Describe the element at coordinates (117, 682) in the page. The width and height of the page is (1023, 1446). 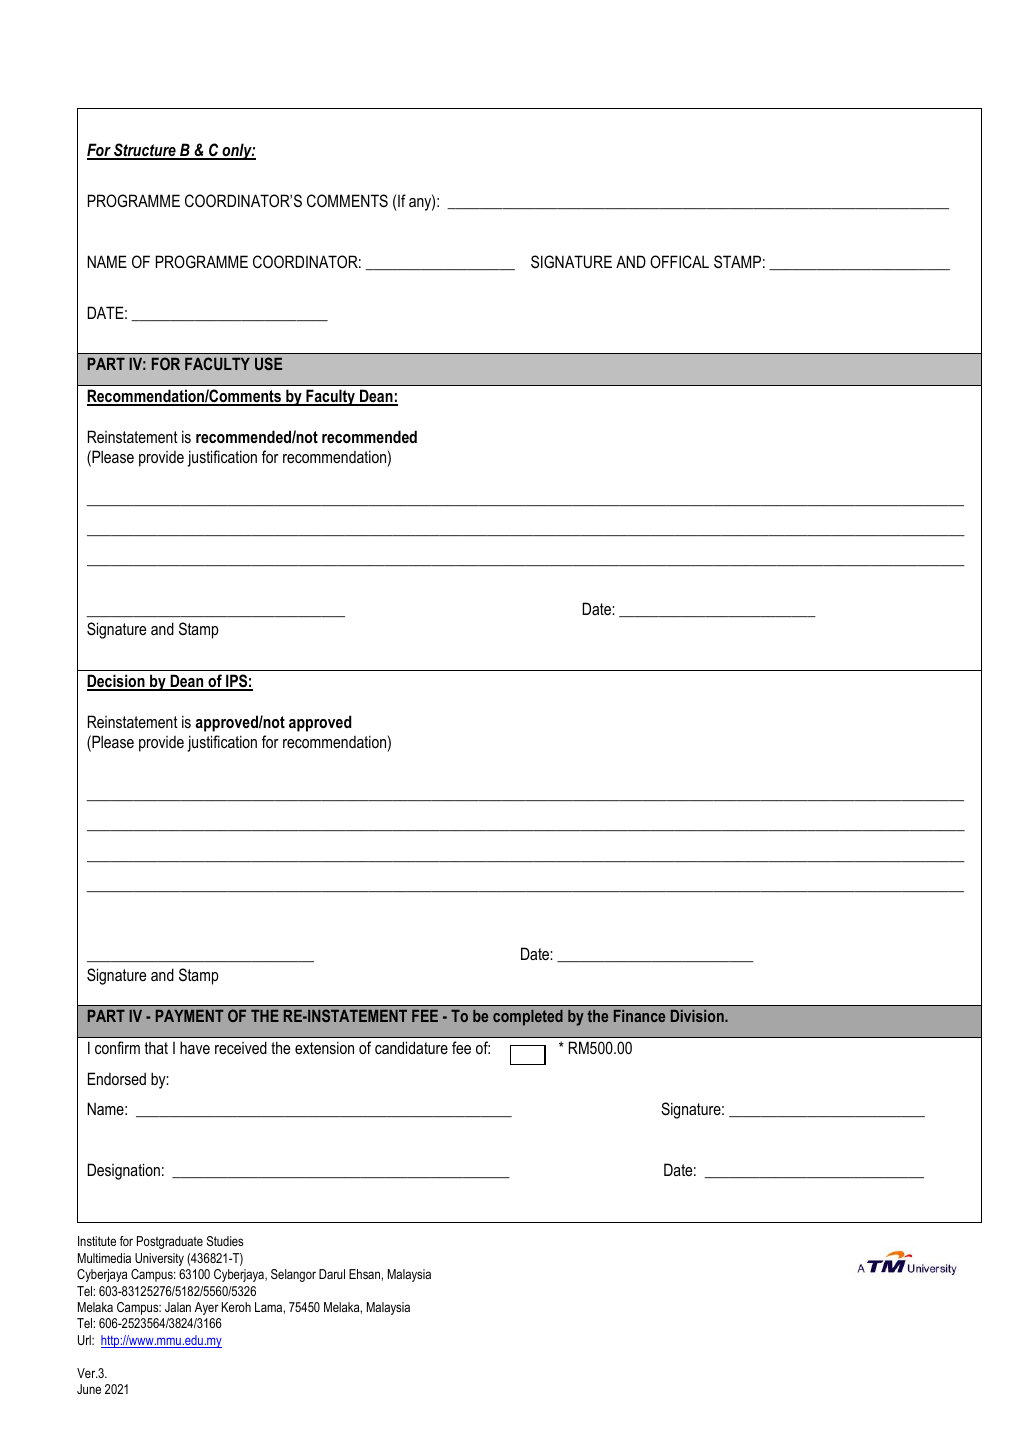
I see `Decision` at that location.
